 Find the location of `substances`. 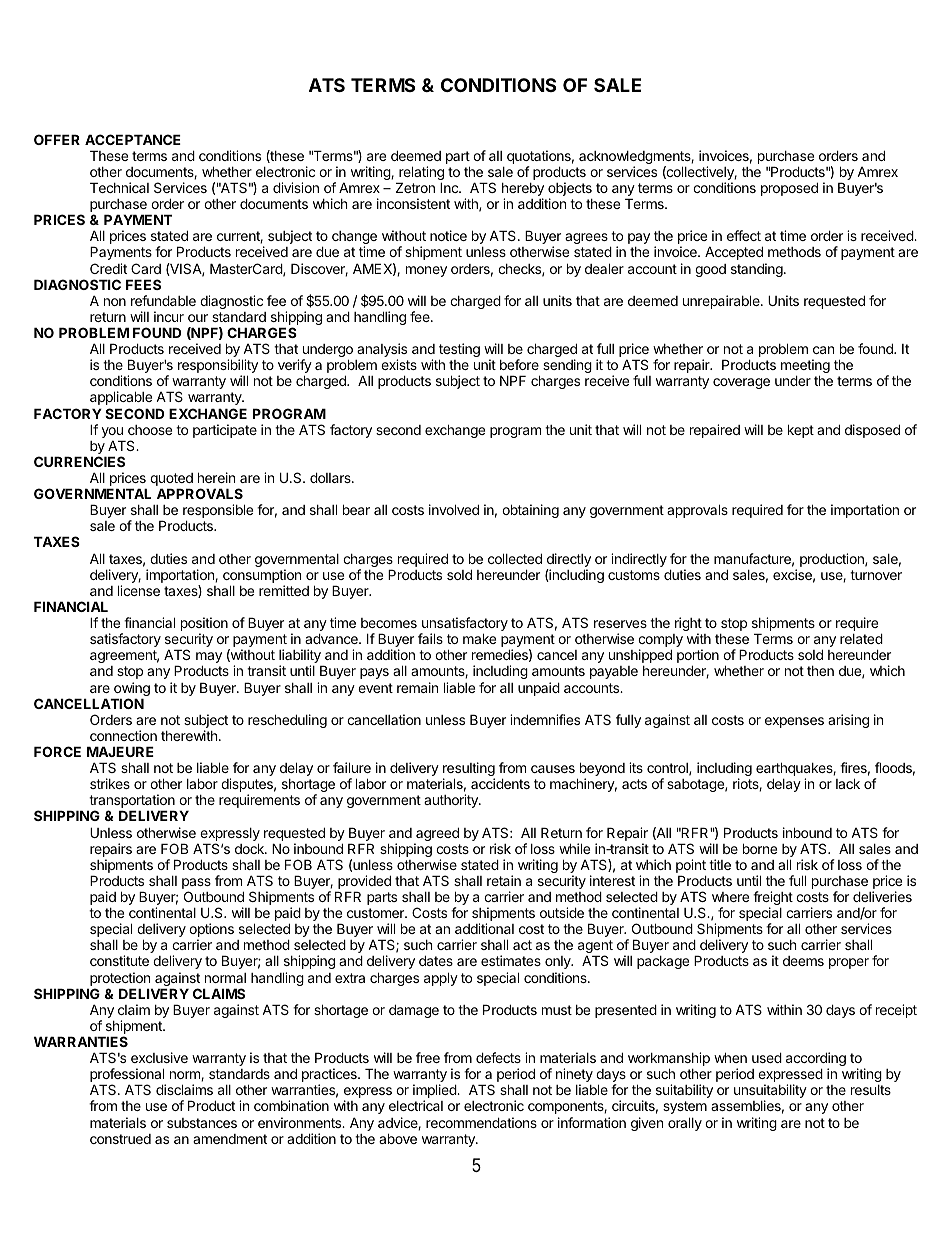

substances is located at coordinates (202, 1123).
